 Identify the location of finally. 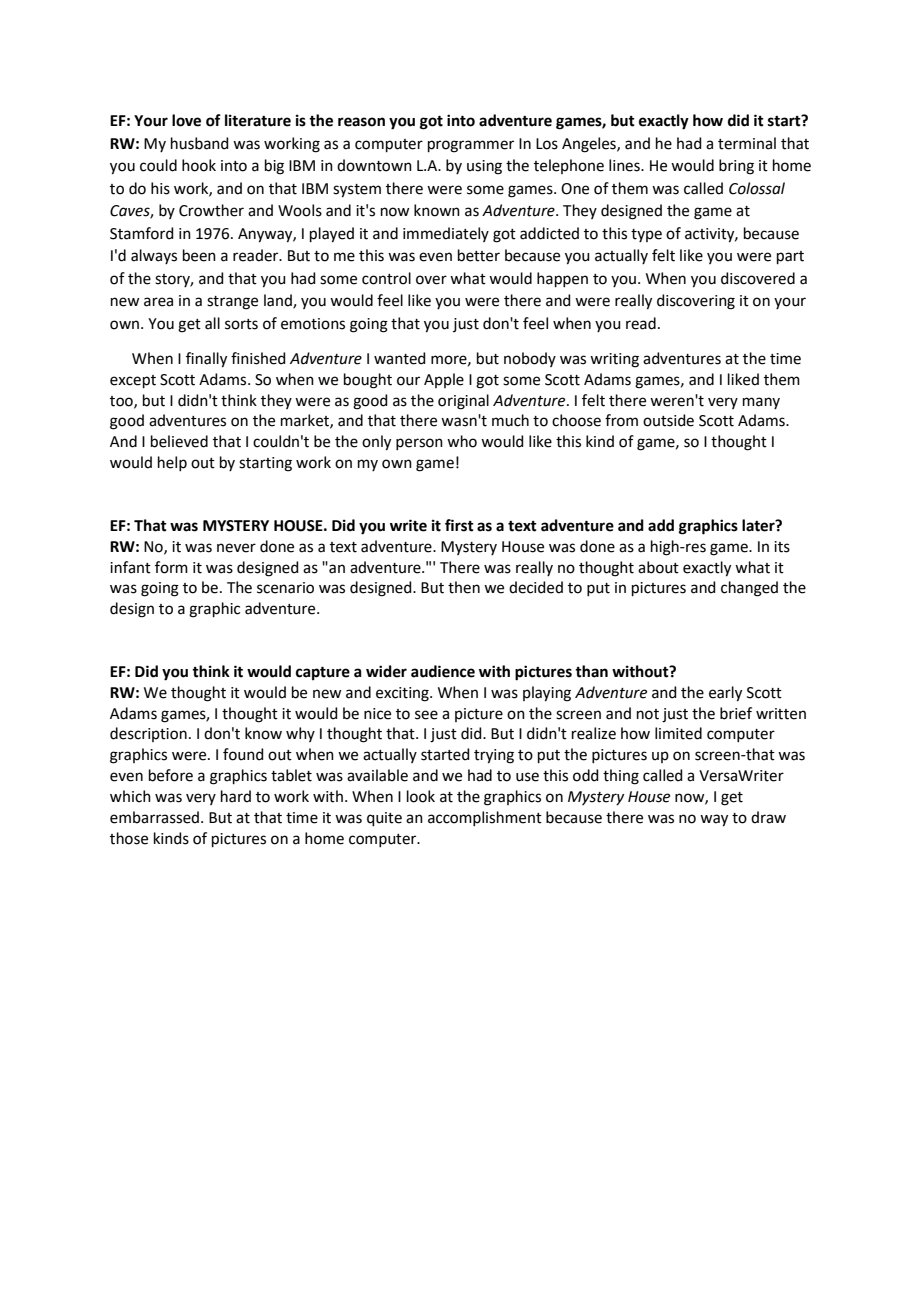
(206, 360).
